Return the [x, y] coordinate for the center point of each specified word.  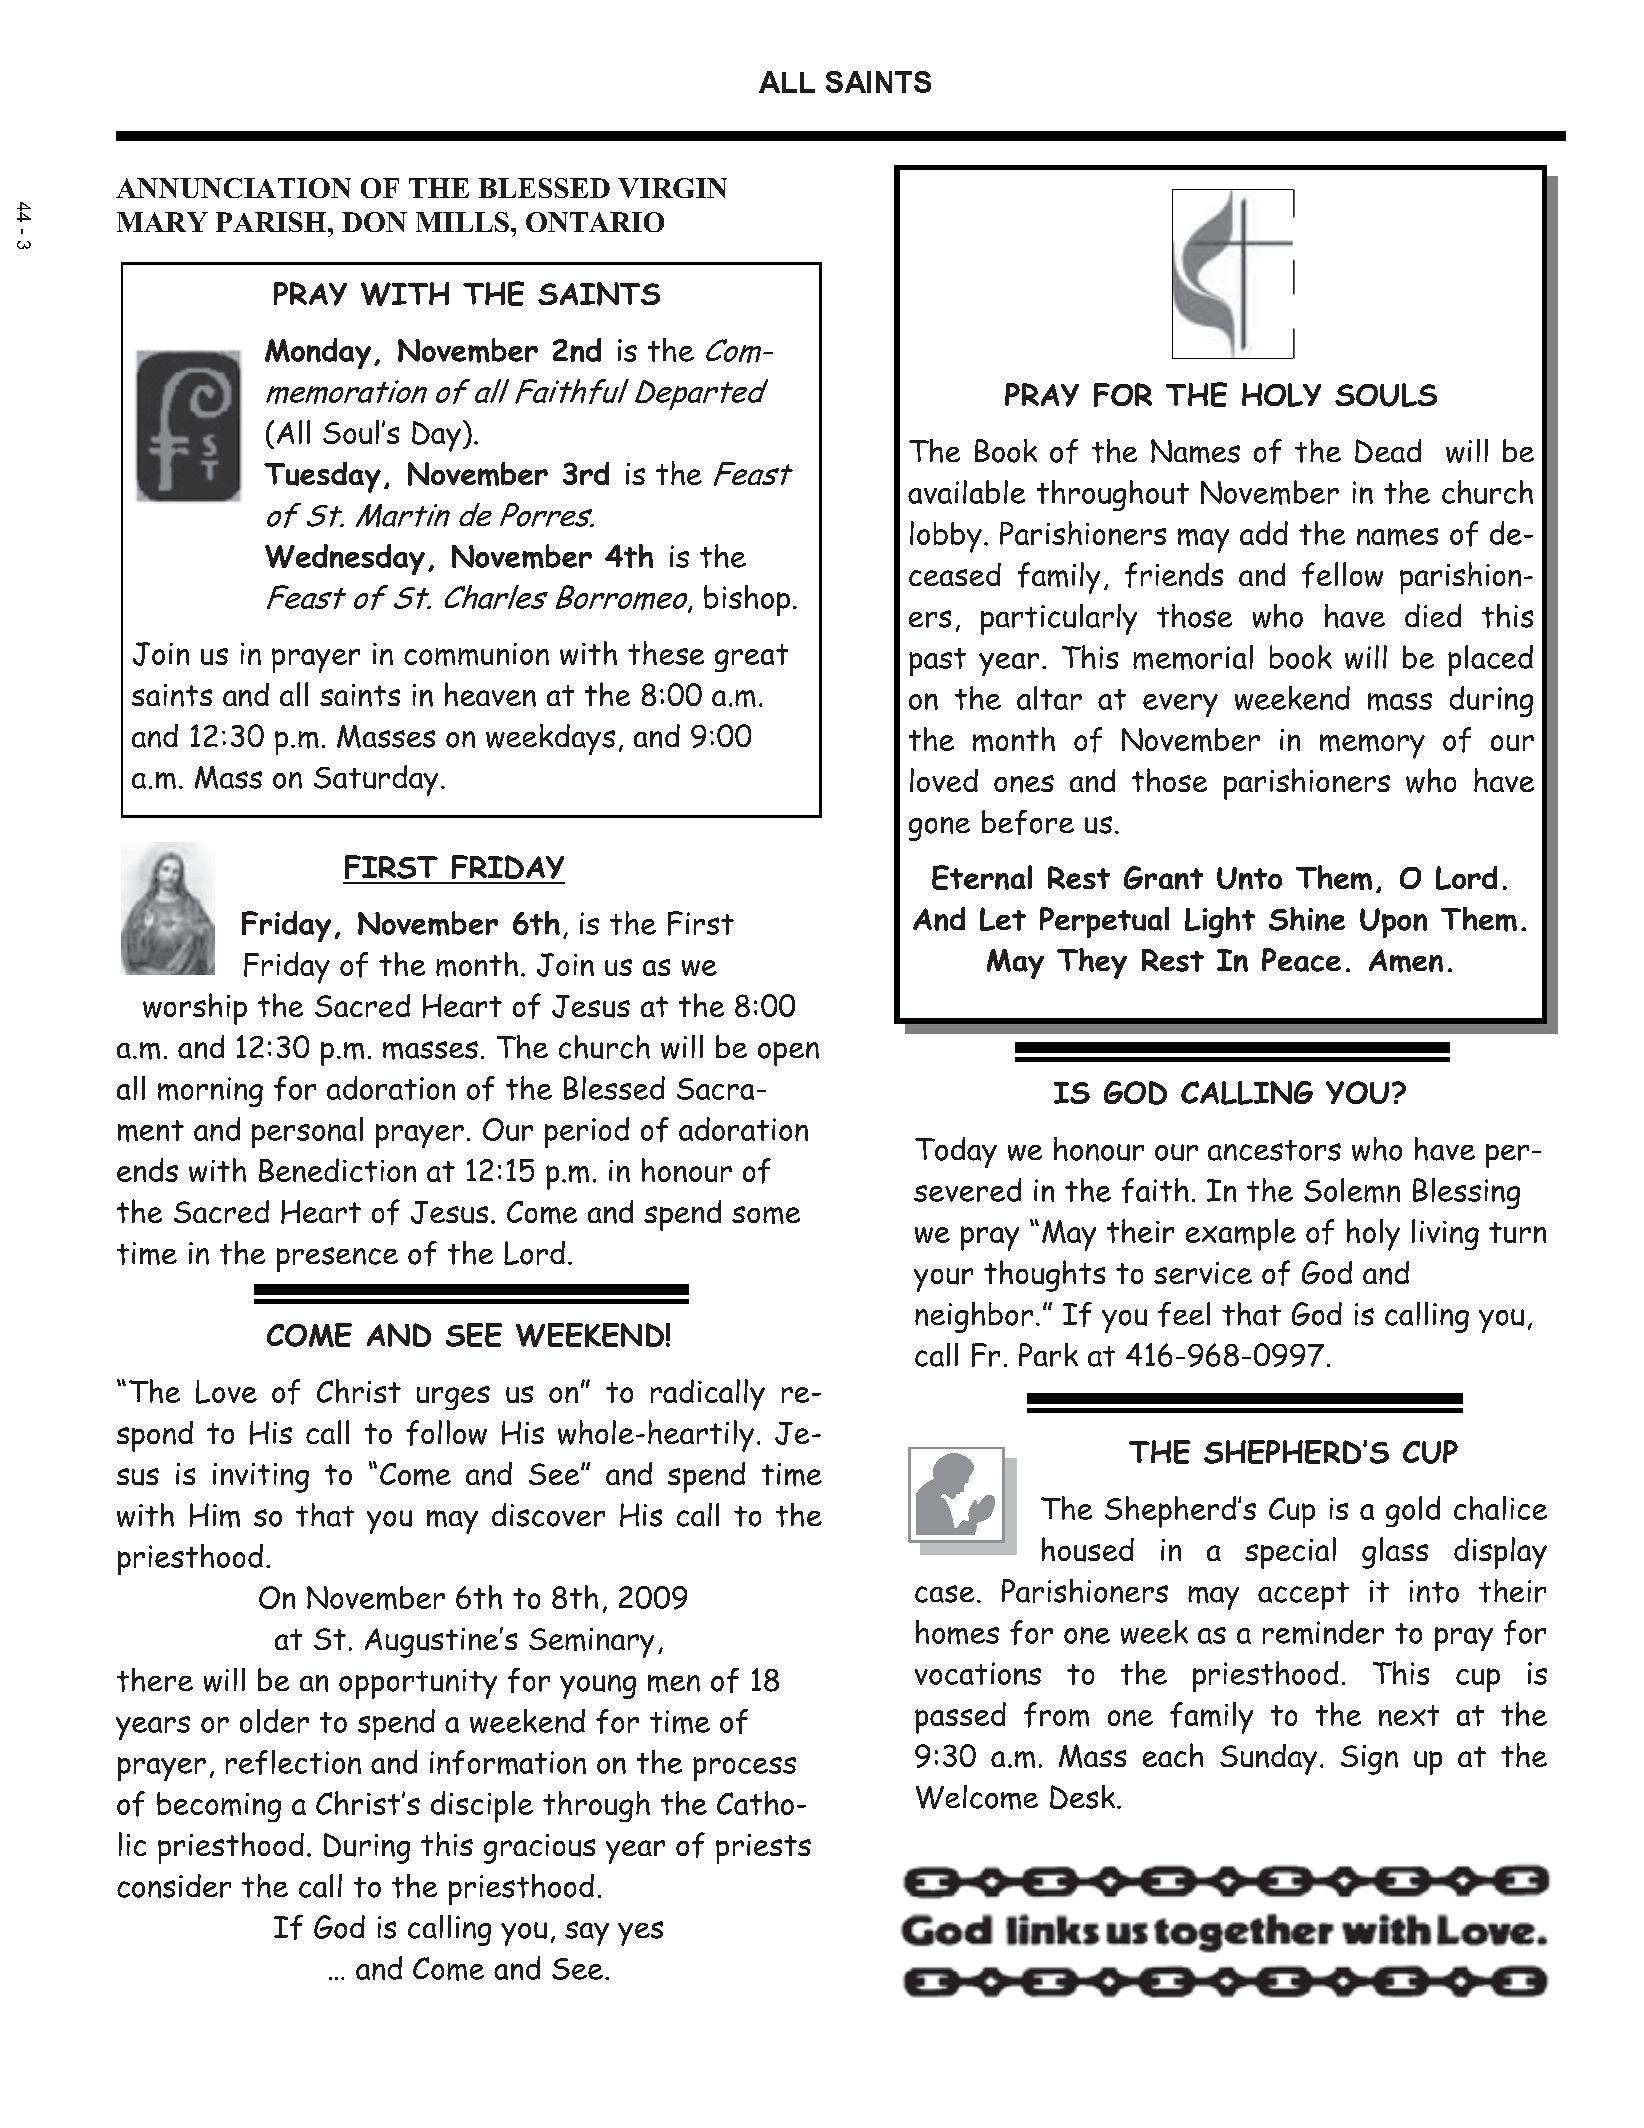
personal [307, 1132]
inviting [261, 1478]
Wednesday [345, 559]
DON [374, 222]
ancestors [1274, 1150]
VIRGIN [672, 188]
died [1433, 615]
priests [763, 1849]
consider [174, 1886]
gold [1413, 1511]
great [751, 658]
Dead [1388, 451]
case [944, 1594]
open [788, 1054]
